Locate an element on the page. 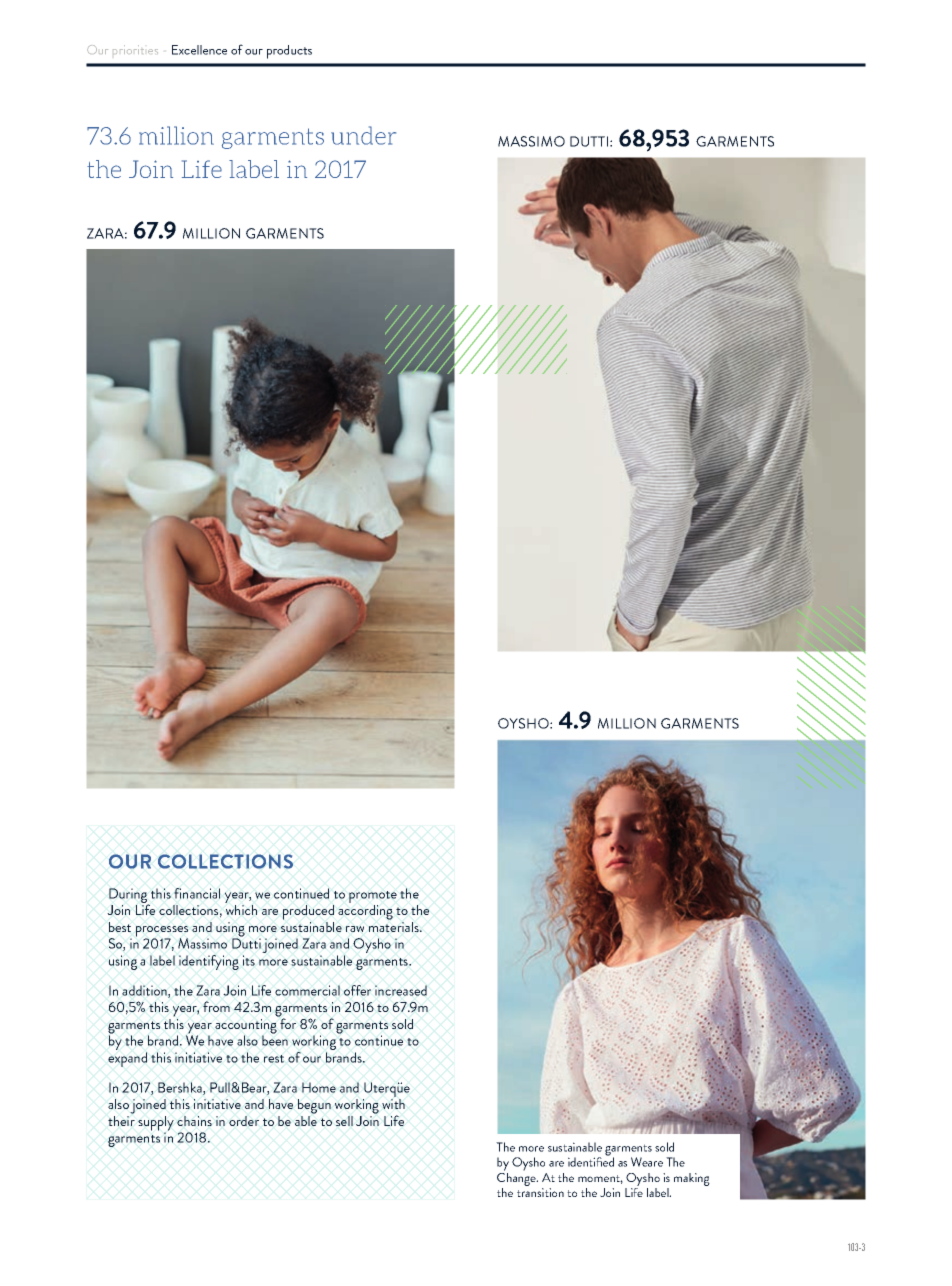 The height and width of the image is (1286, 952). products is located at coordinates (289, 52).
